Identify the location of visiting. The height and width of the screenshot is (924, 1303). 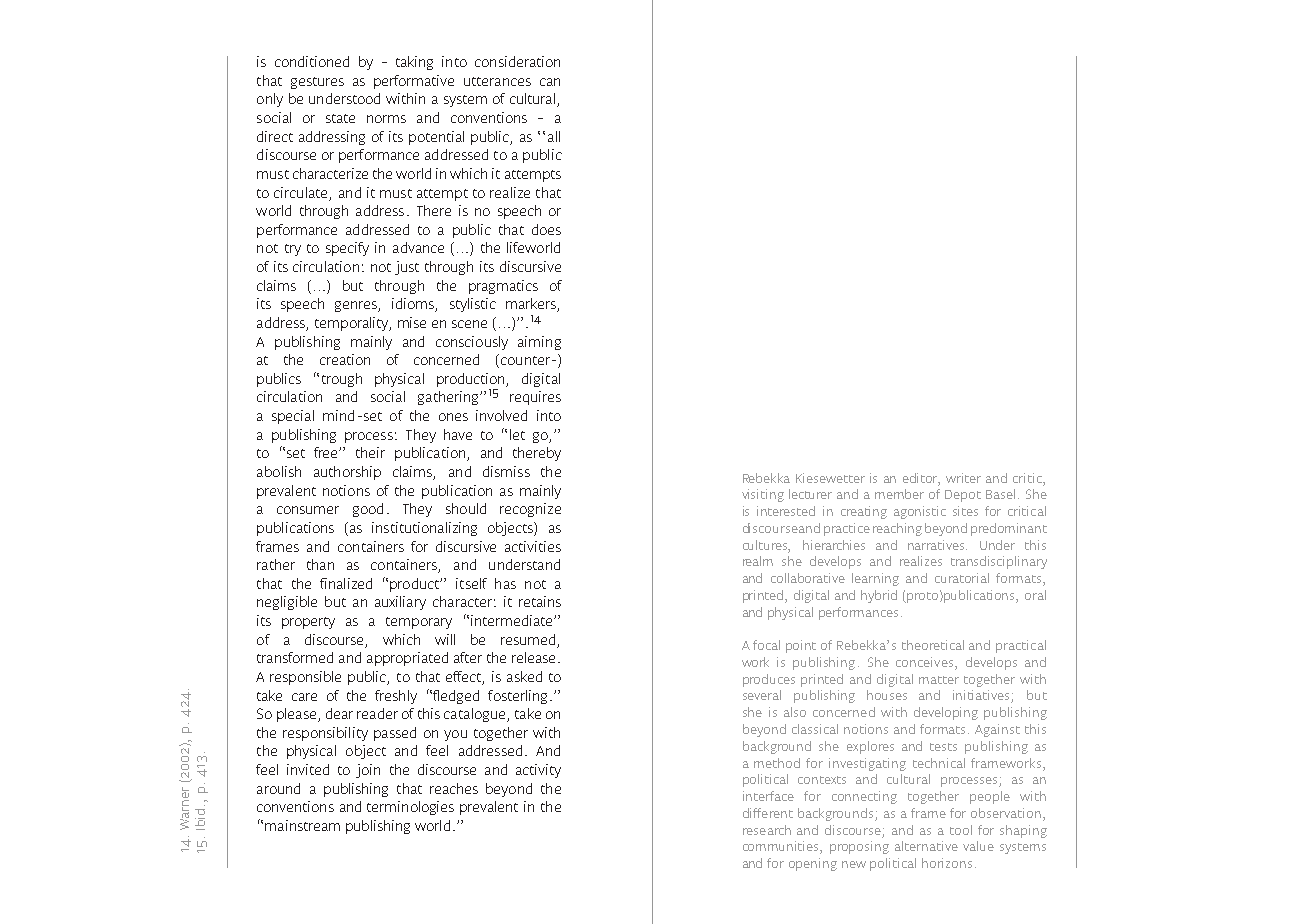
(763, 495).
